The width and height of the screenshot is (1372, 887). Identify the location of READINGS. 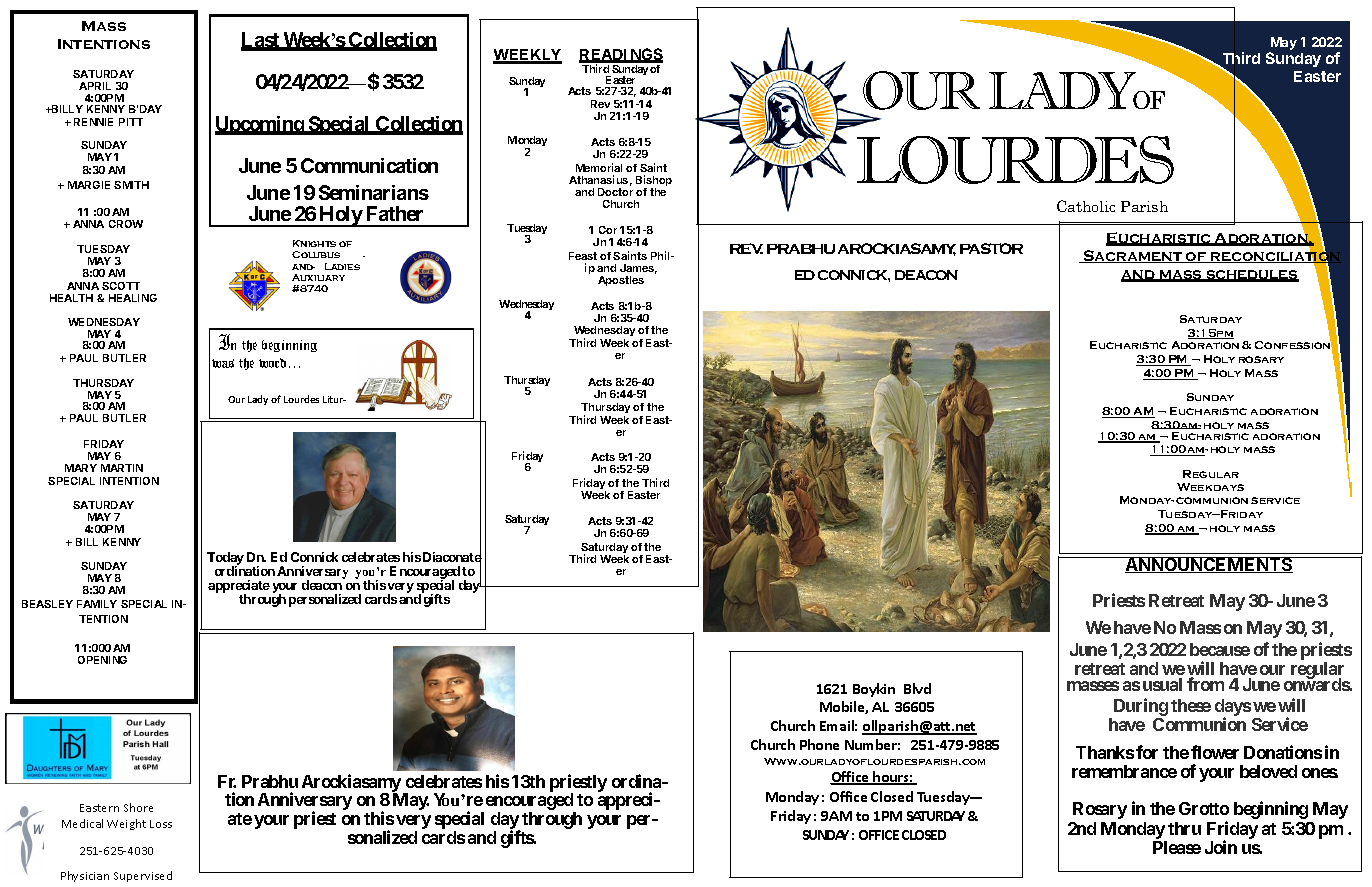
(621, 55).
